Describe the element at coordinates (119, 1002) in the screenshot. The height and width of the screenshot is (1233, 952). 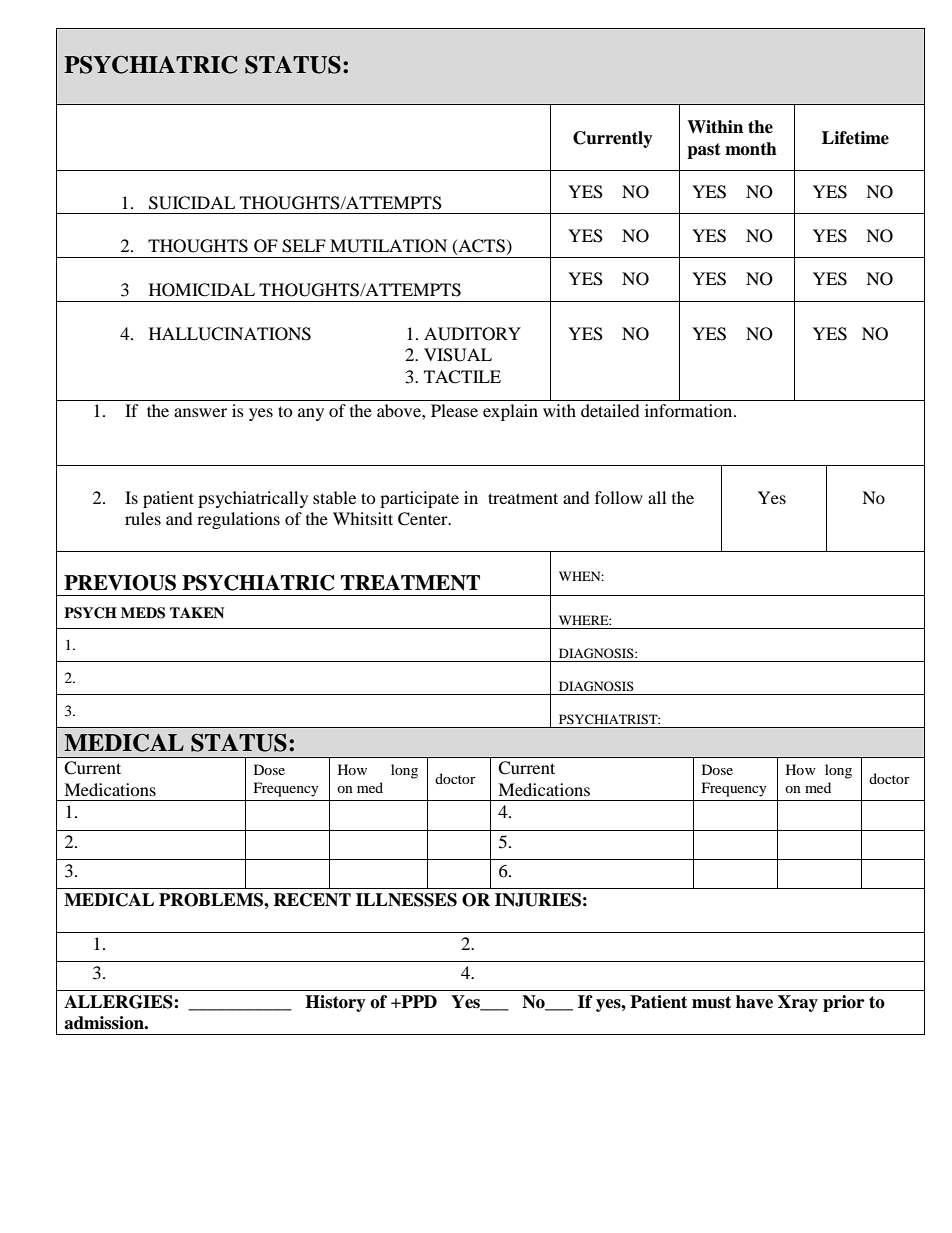
I see `ALLERGIES` at that location.
